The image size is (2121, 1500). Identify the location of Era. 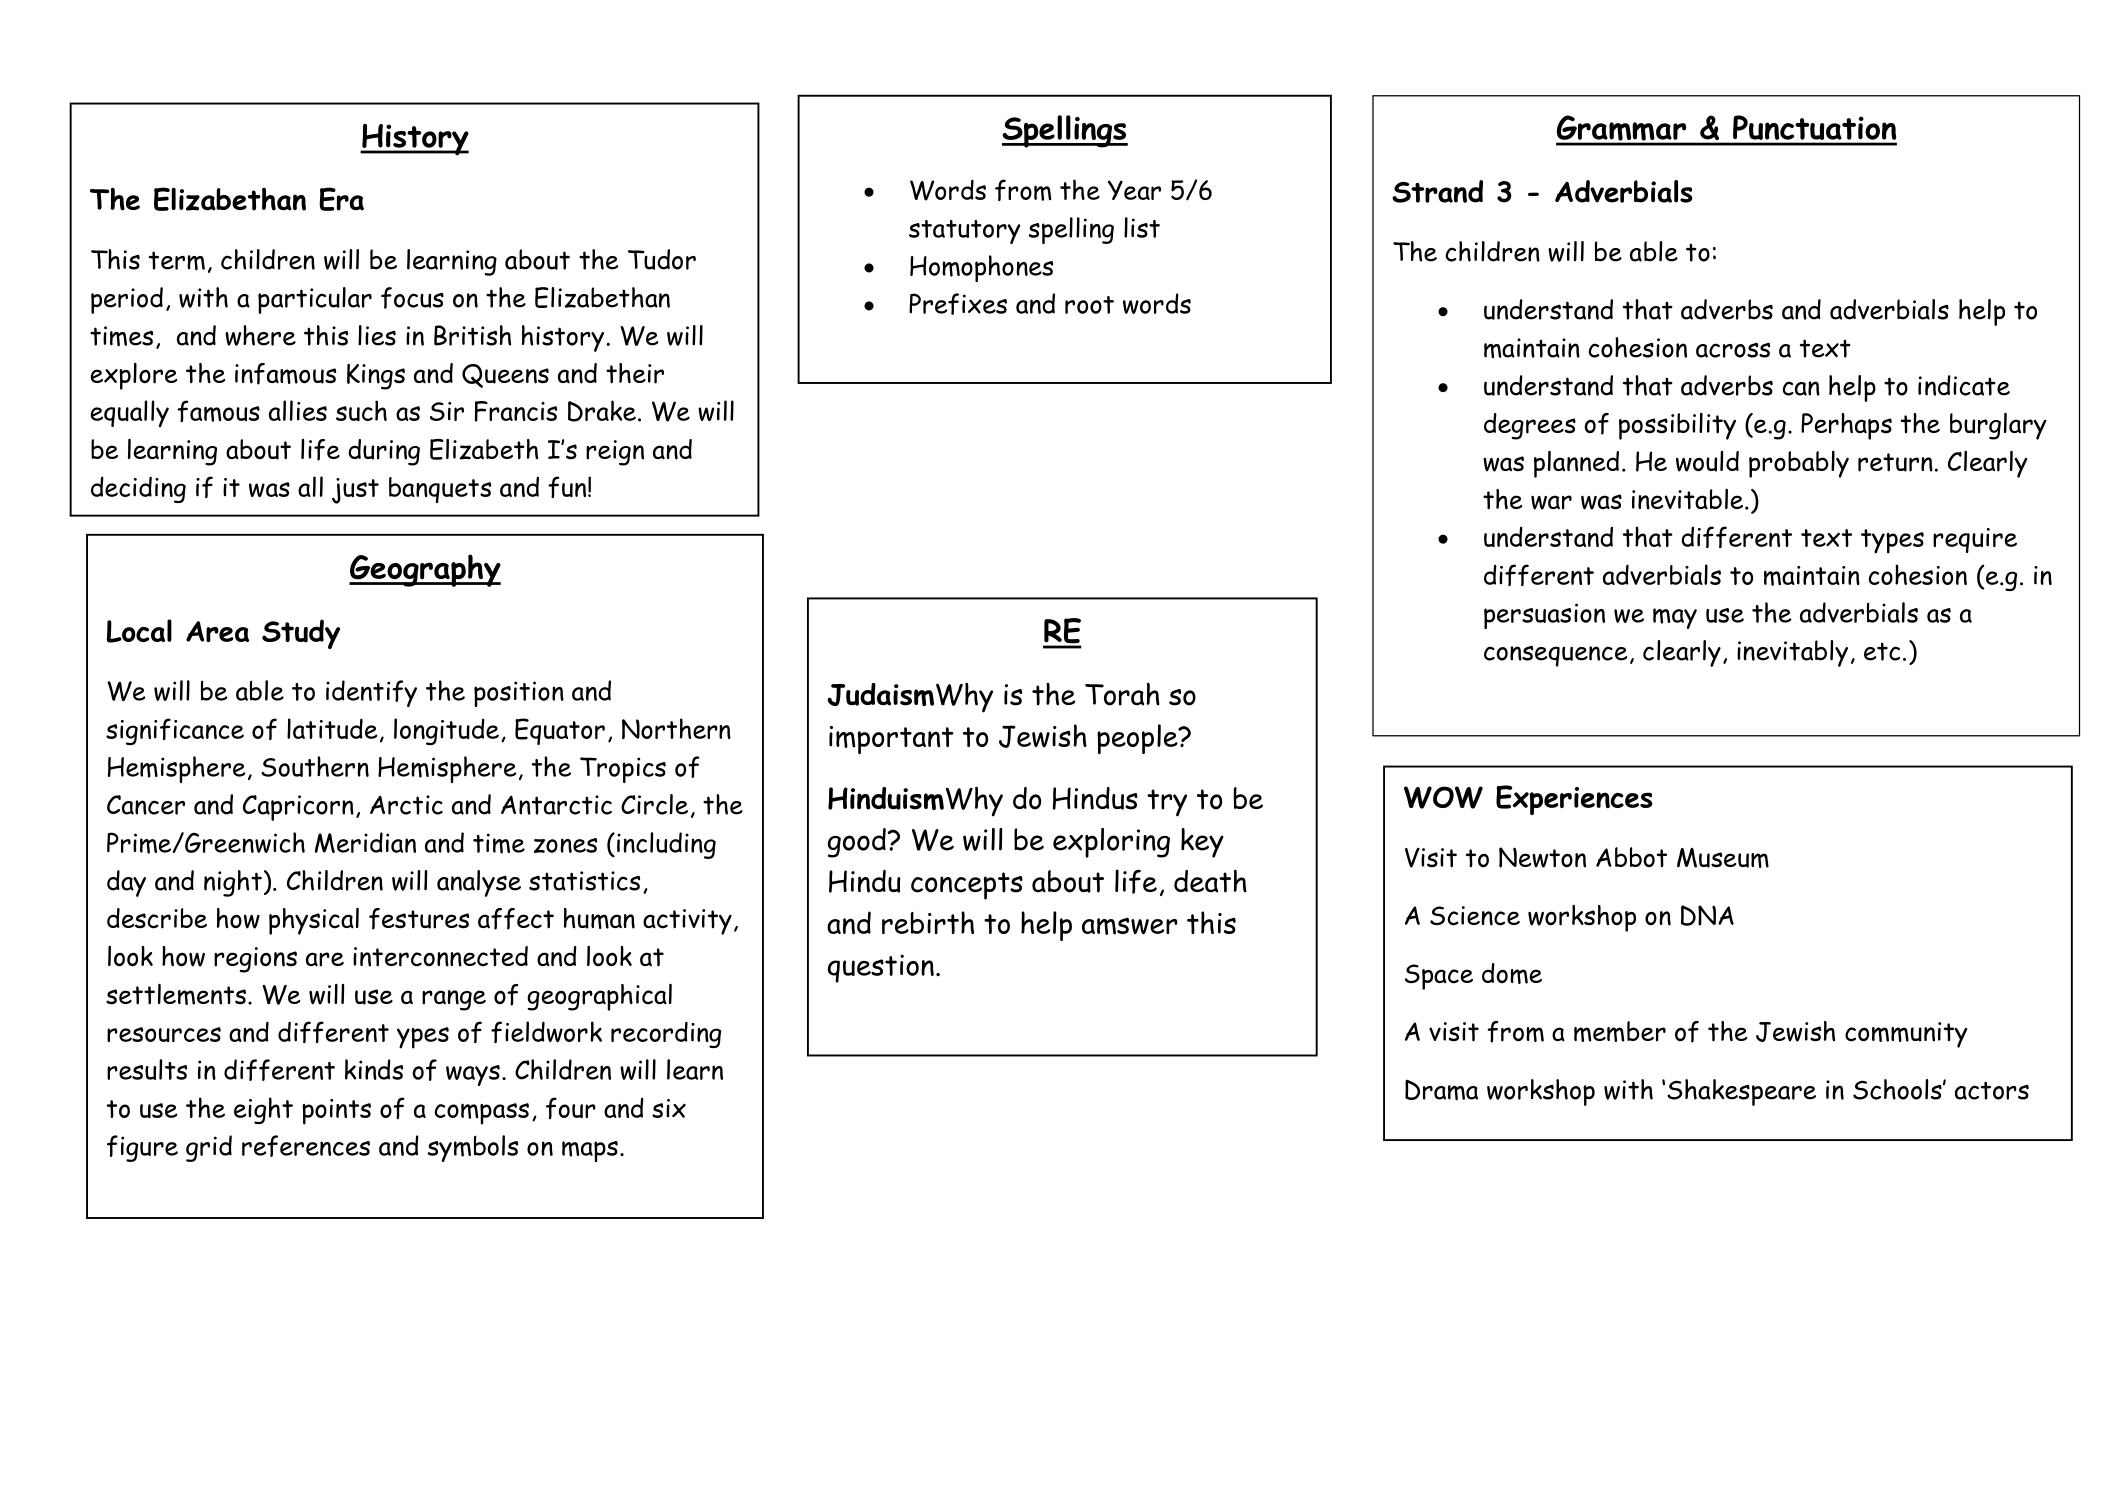
(341, 199).
